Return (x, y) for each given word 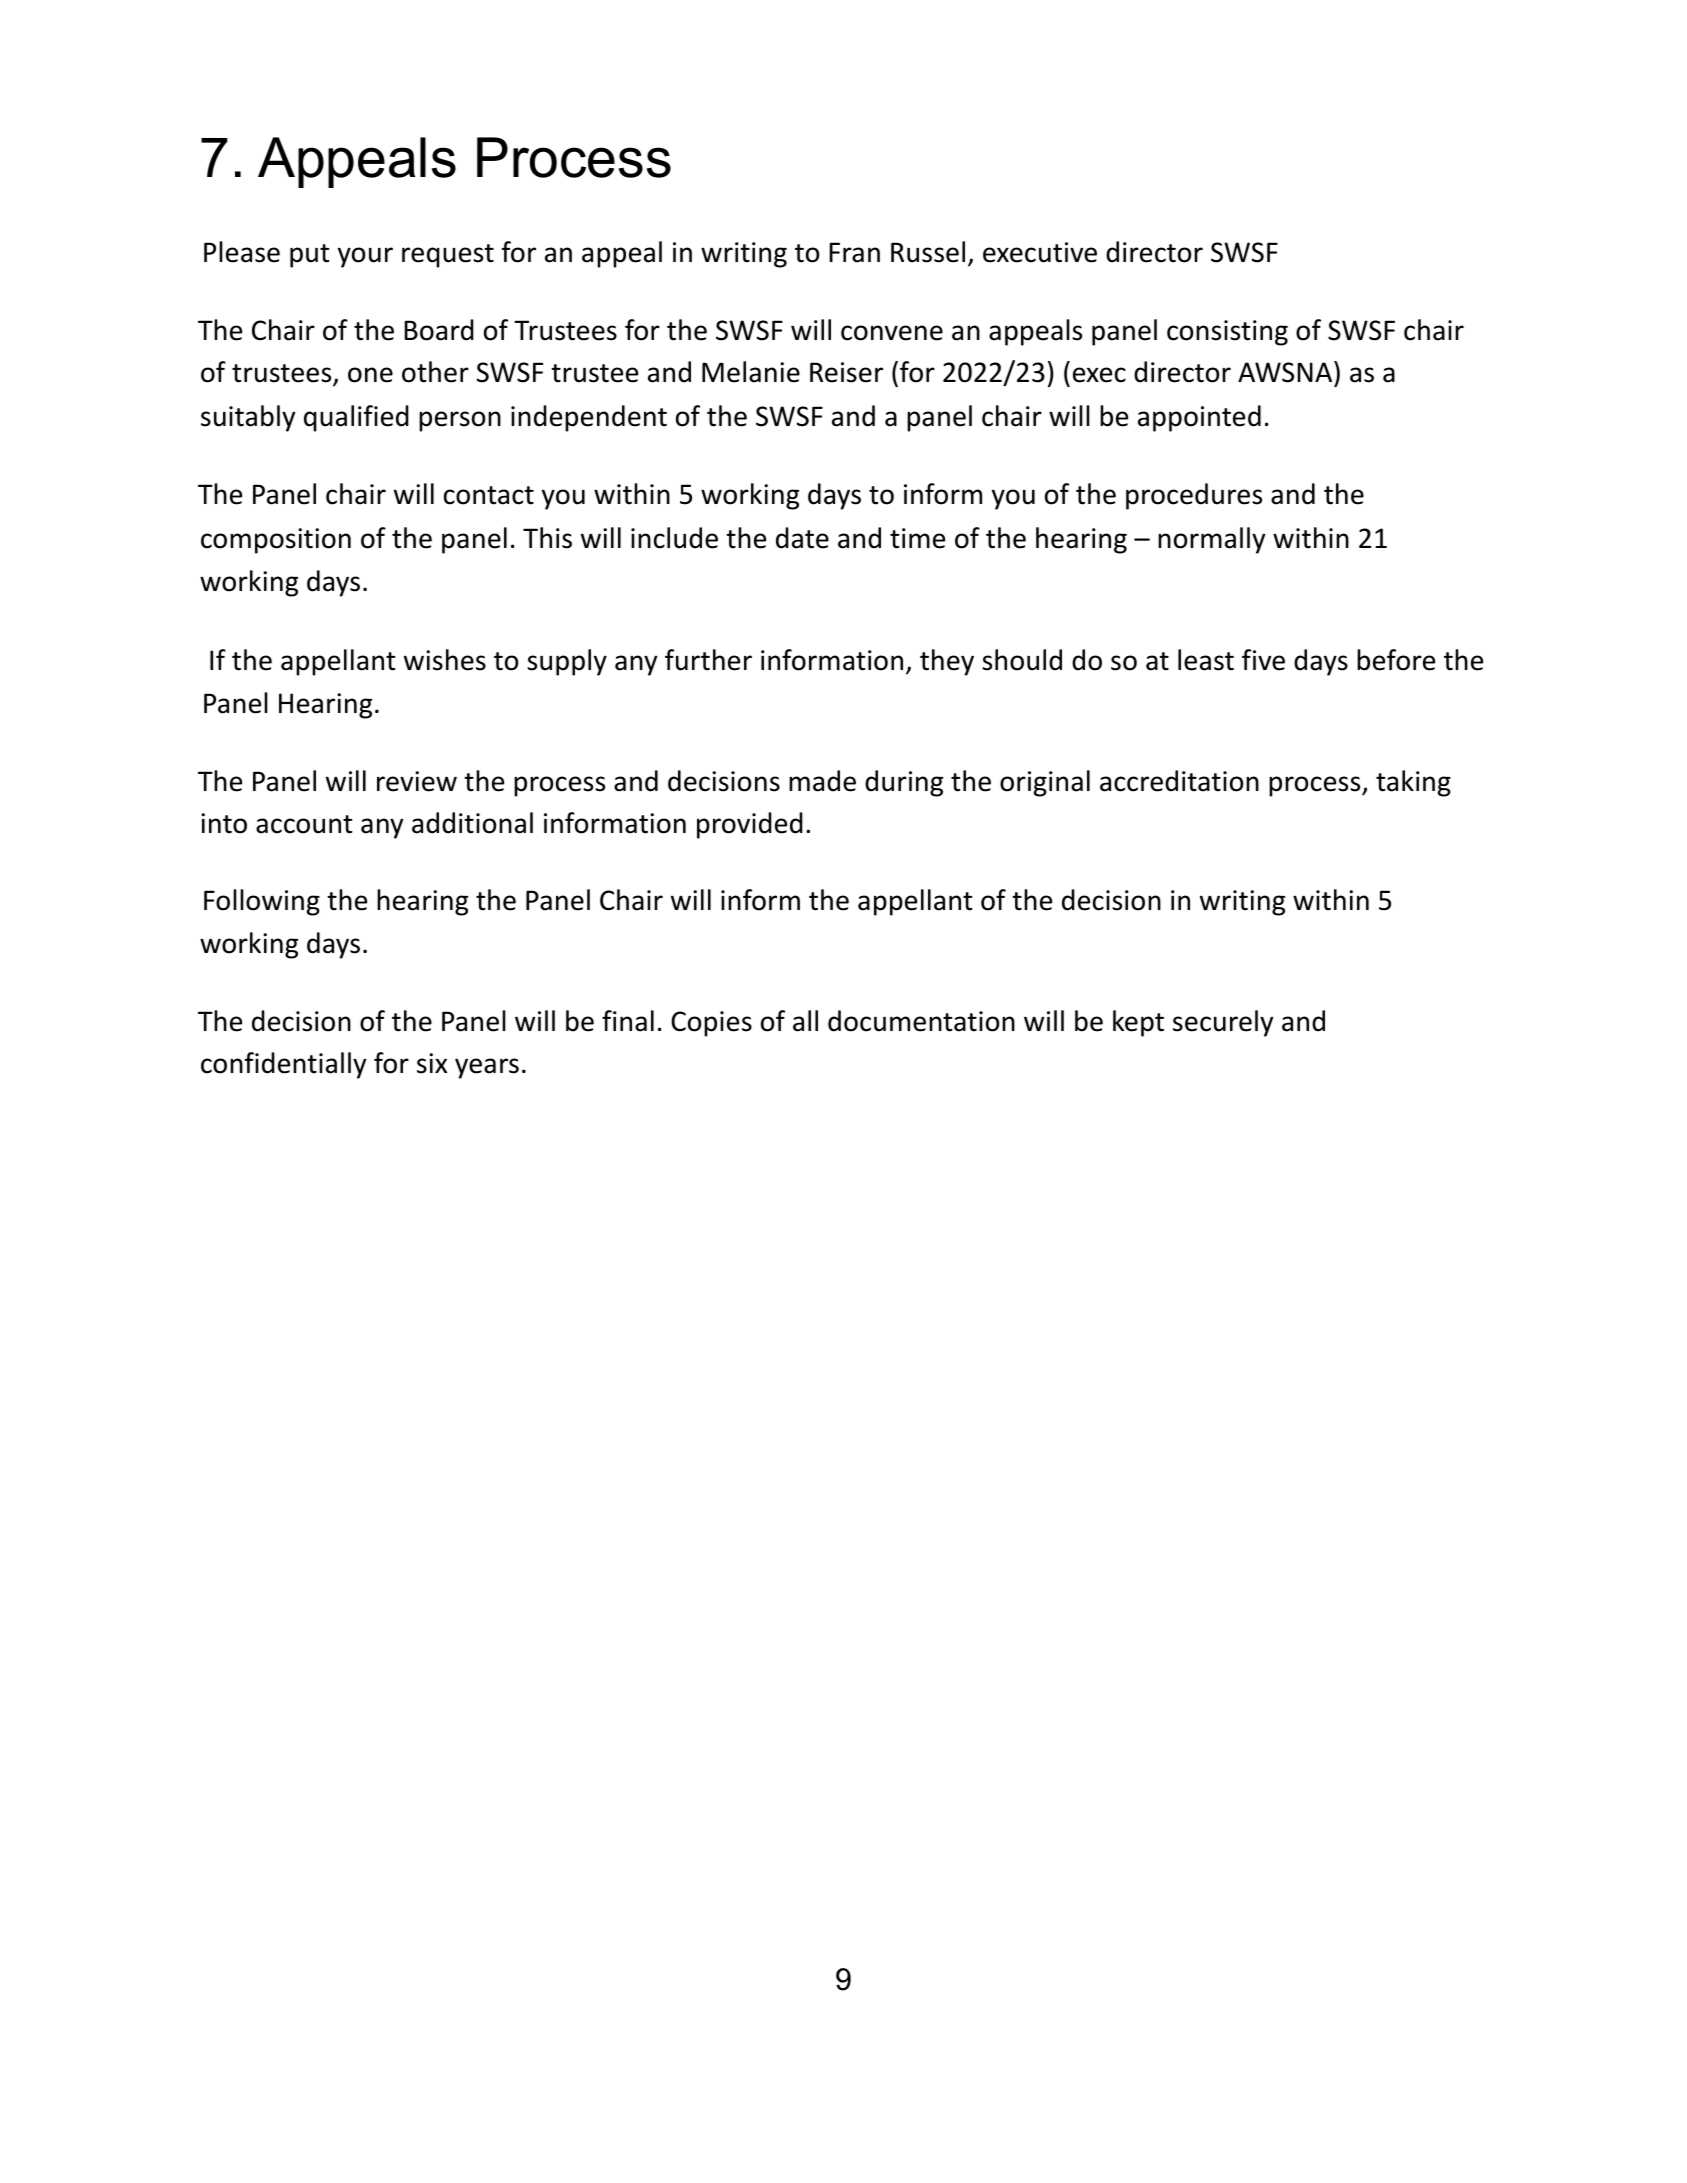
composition (276, 541)
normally (1211, 540)
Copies (711, 1024)
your (365, 257)
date (802, 538)
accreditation (1179, 781)
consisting (1227, 333)
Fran (854, 252)
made (822, 781)
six (432, 1063)
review (417, 781)
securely (1223, 1023)
